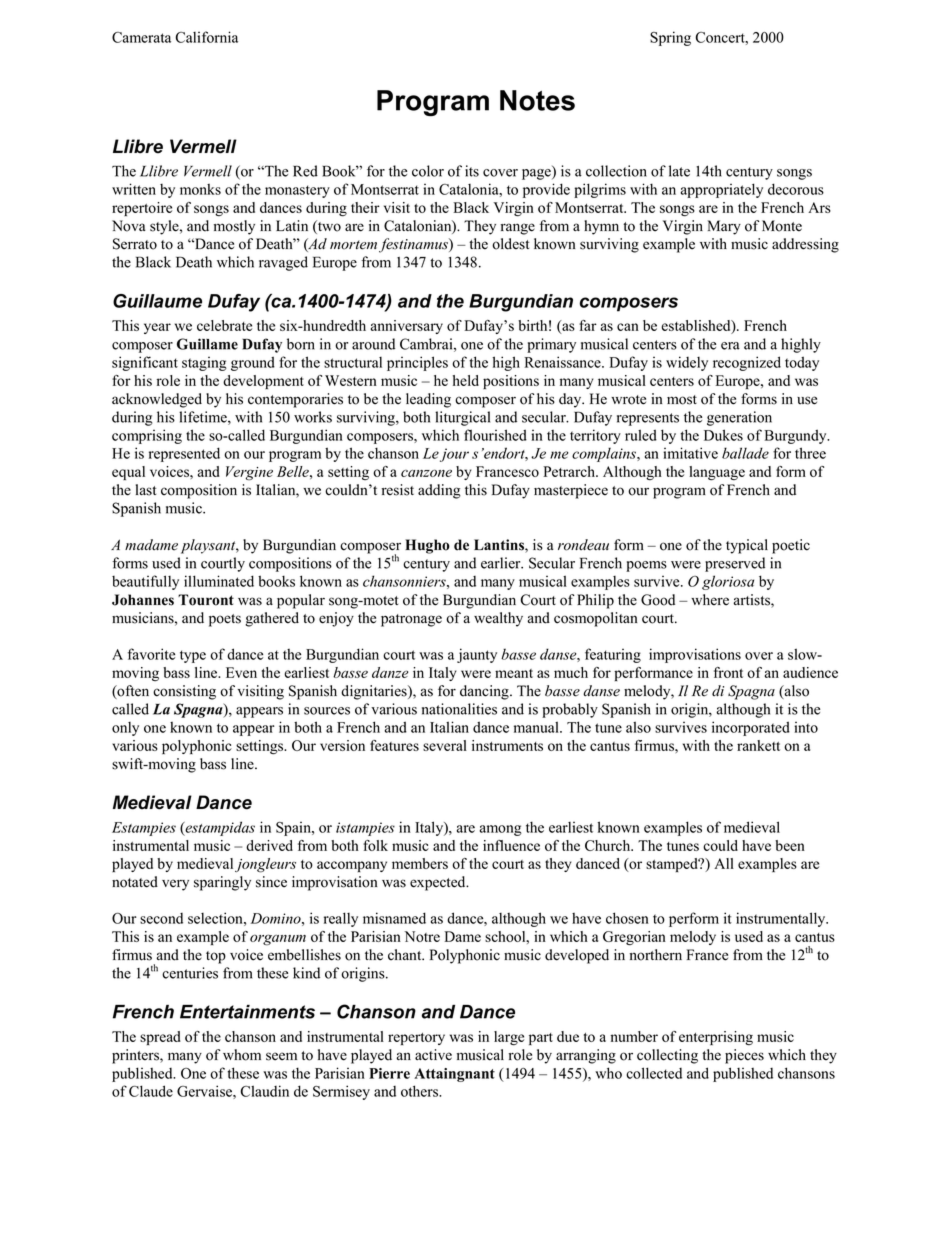  What do you see at coordinates (790, 845) in the page?
I see `been` at bounding box center [790, 845].
